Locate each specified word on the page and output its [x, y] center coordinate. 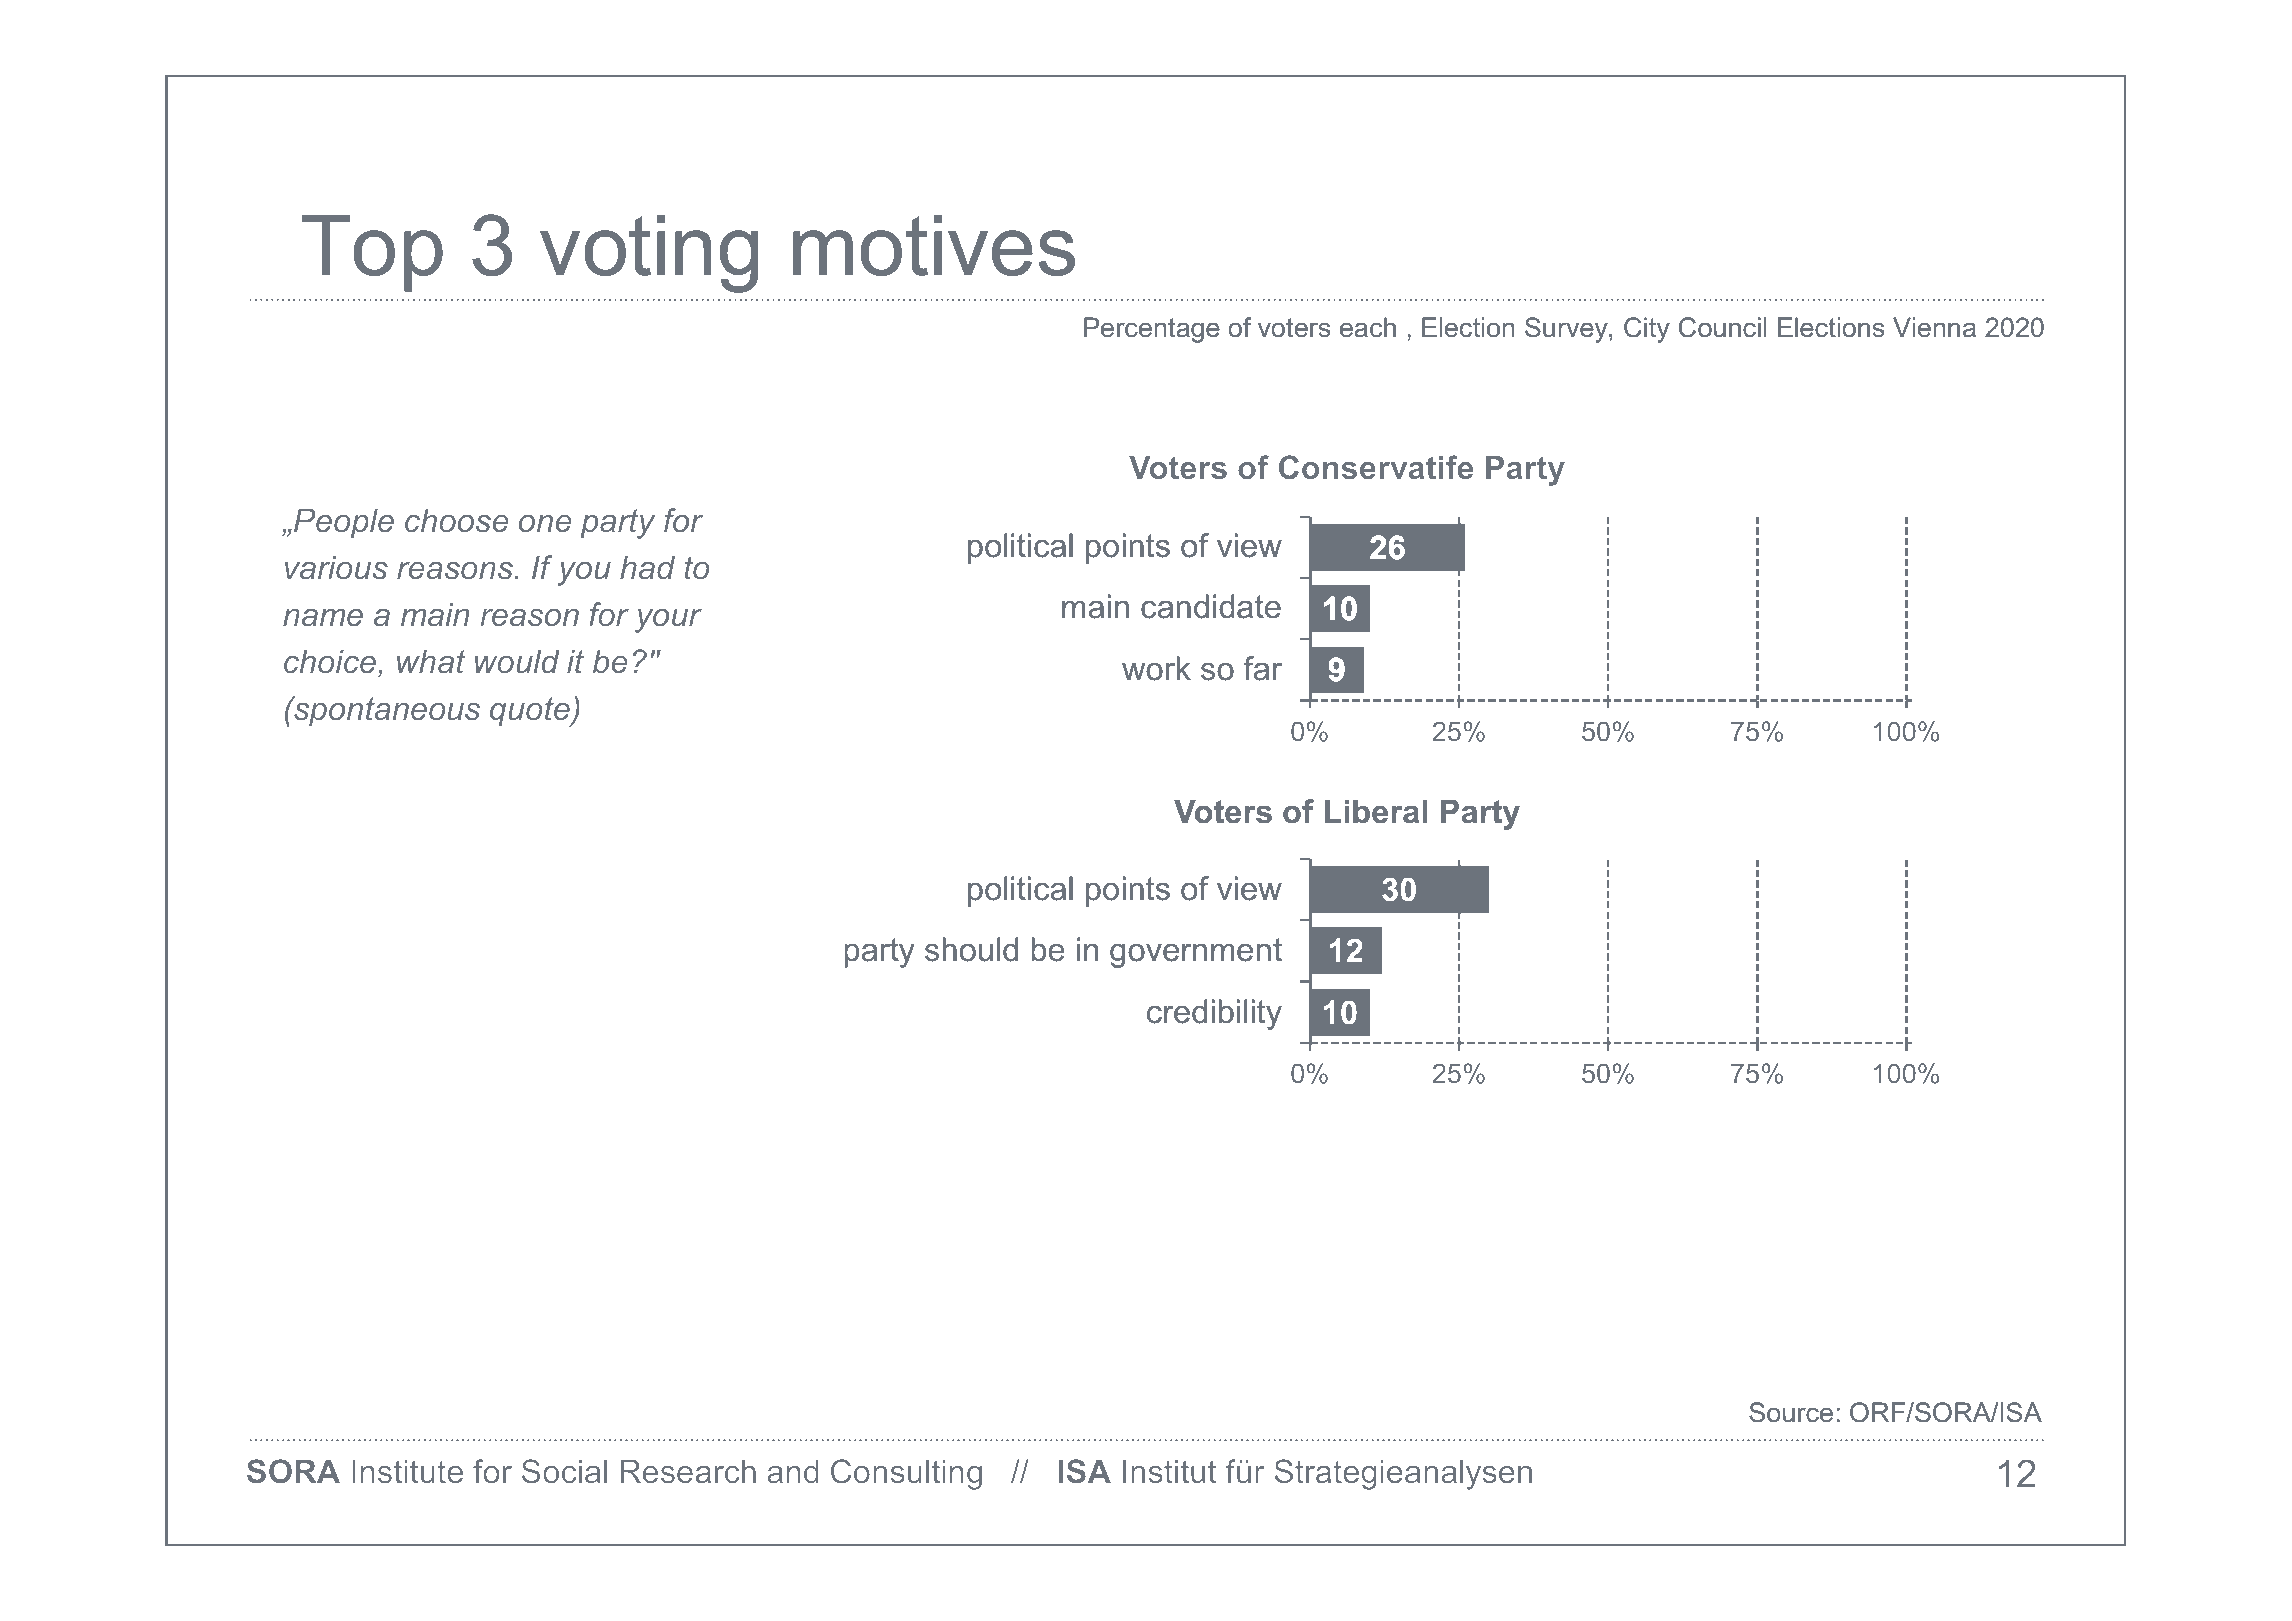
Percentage [1152, 330]
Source [1791, 1412]
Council [1722, 327]
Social [564, 1471]
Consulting [906, 1474]
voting [649, 253]
